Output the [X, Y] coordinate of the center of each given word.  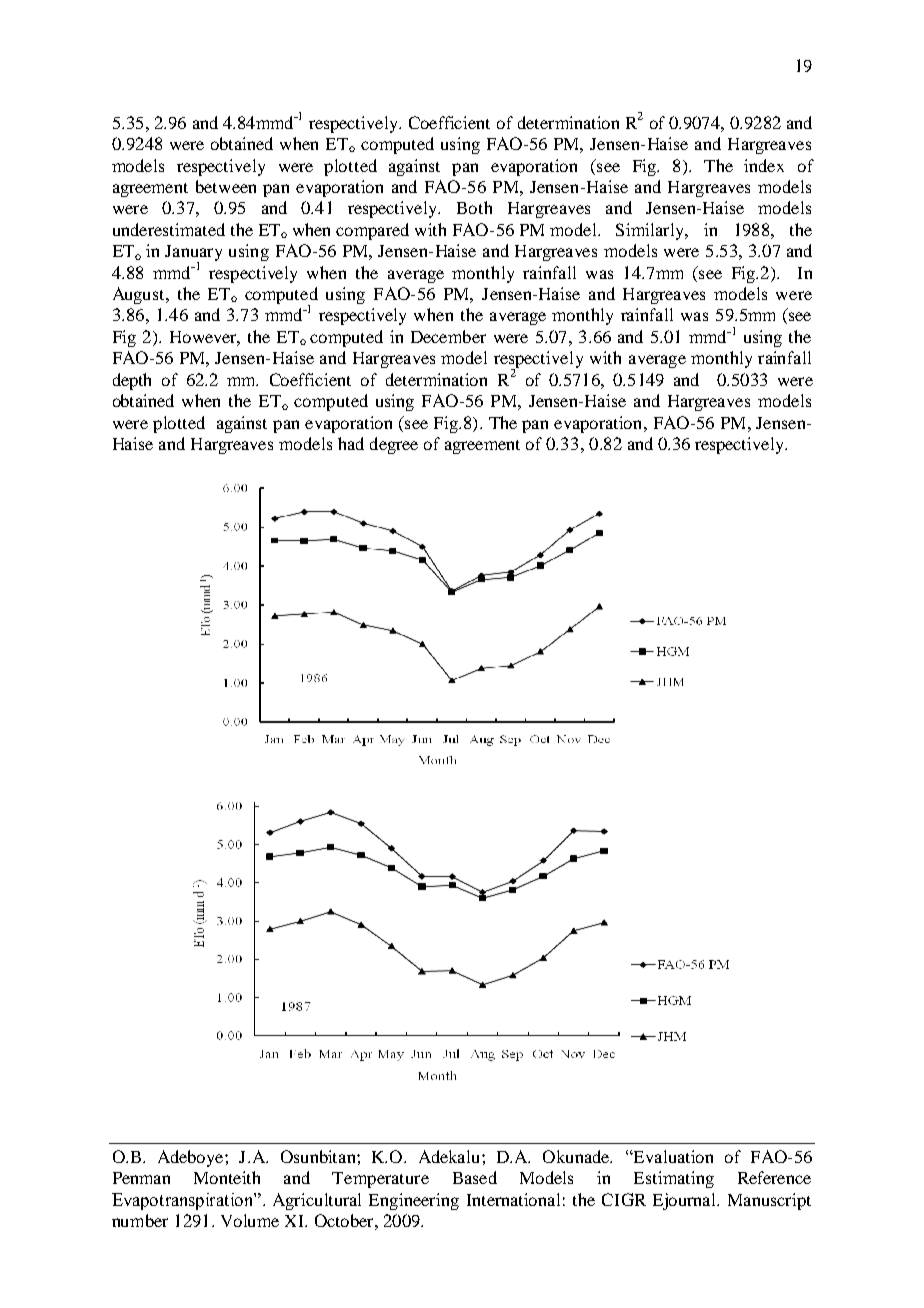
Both [474, 207]
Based [475, 1177]
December [448, 336]
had [351, 443]
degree [394, 445]
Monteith [227, 1177]
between [226, 186]
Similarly [651, 231]
